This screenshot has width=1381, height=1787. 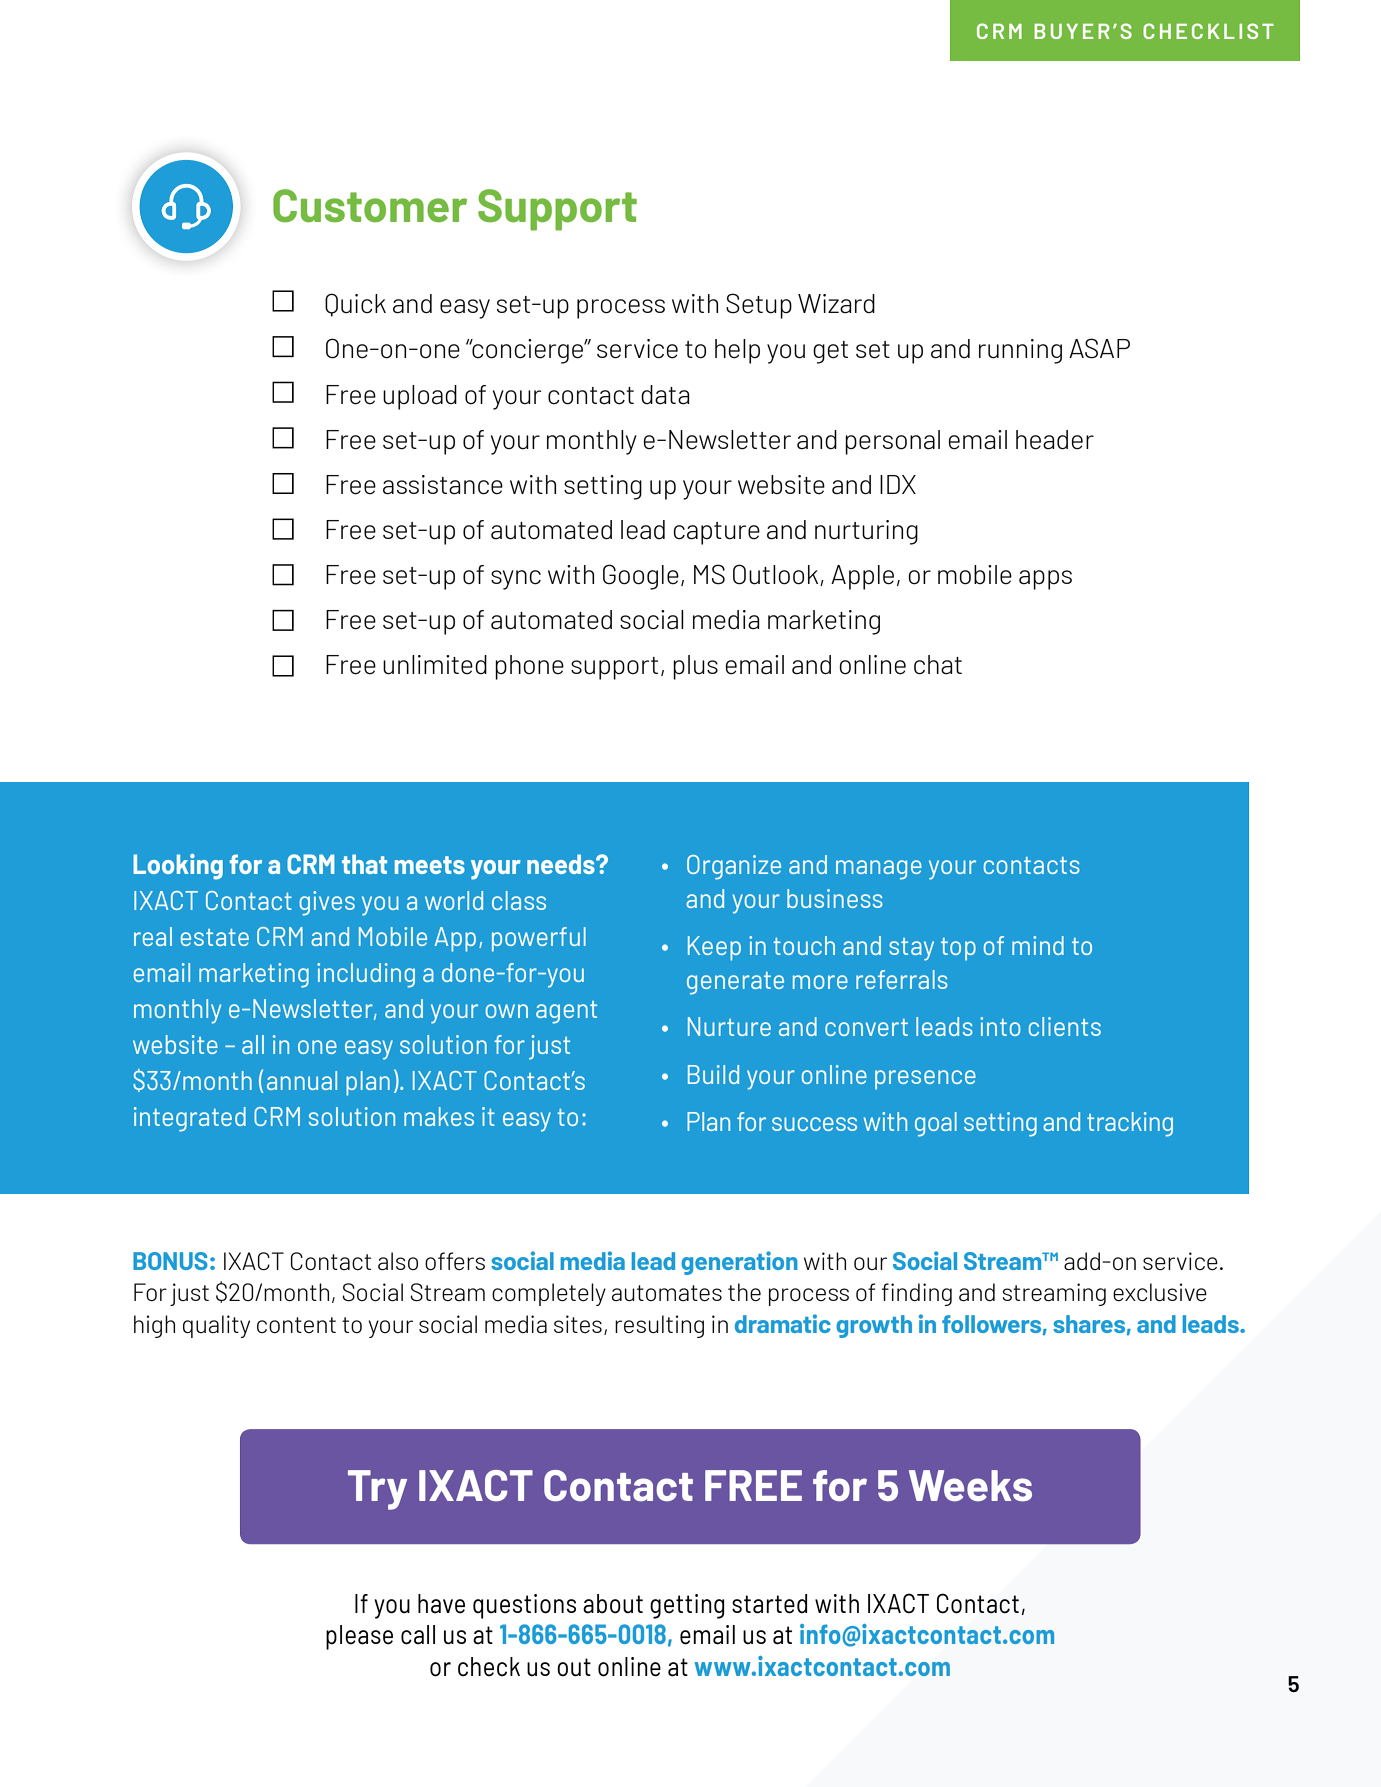 I want to click on Quick, so click(x=355, y=305).
